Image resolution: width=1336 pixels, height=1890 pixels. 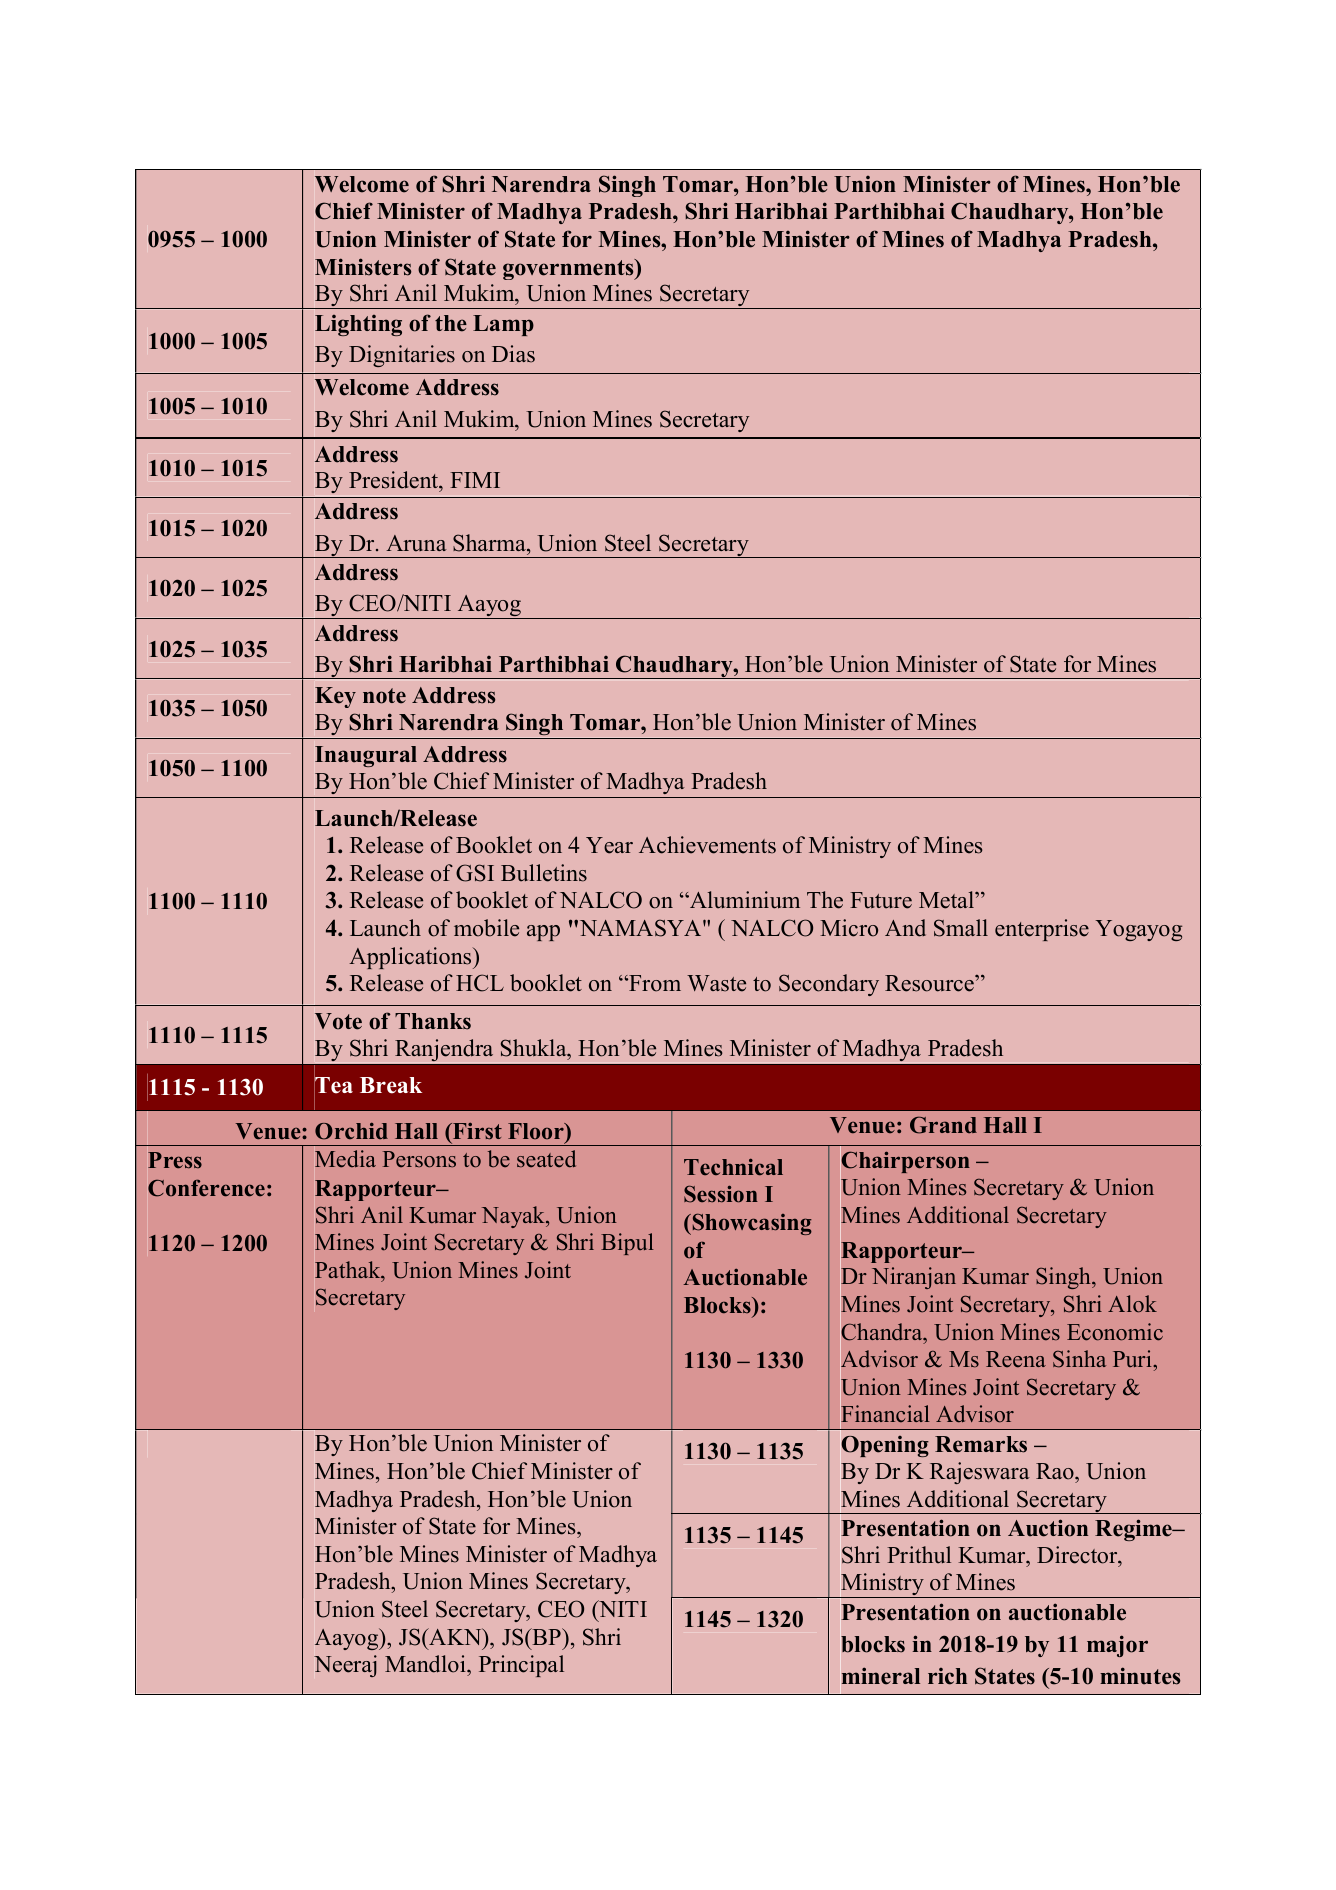 What do you see at coordinates (490, 543) in the screenshot?
I see `Sharma` at bounding box center [490, 543].
